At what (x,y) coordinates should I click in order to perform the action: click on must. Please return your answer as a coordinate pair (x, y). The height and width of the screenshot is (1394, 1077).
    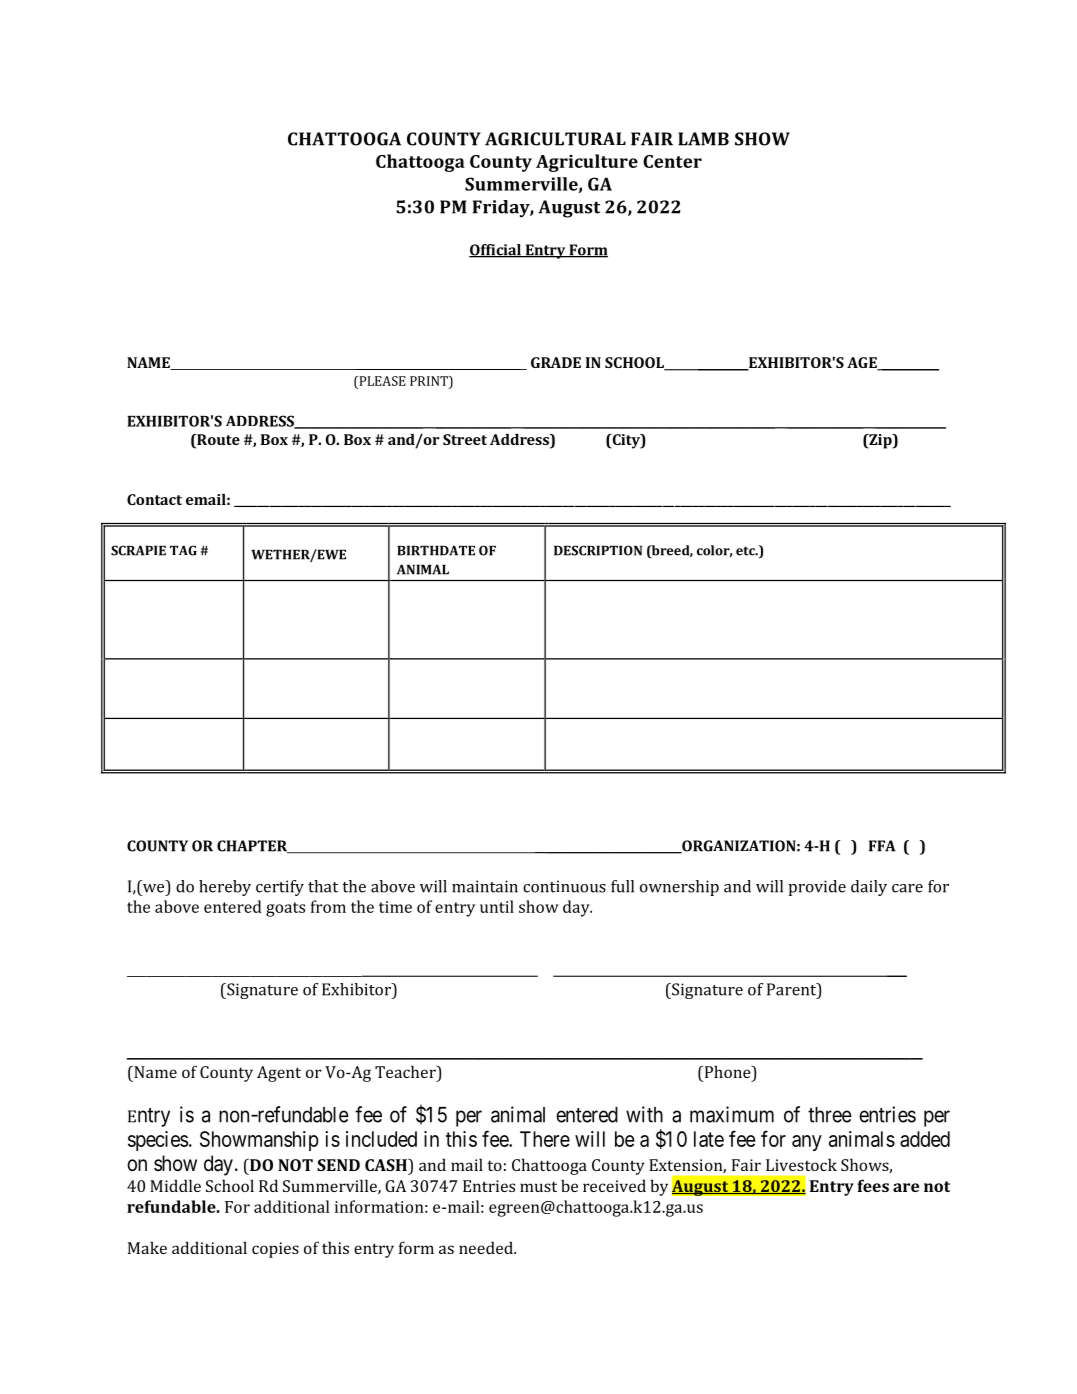
    Looking at the image, I should click on (538, 1186).
